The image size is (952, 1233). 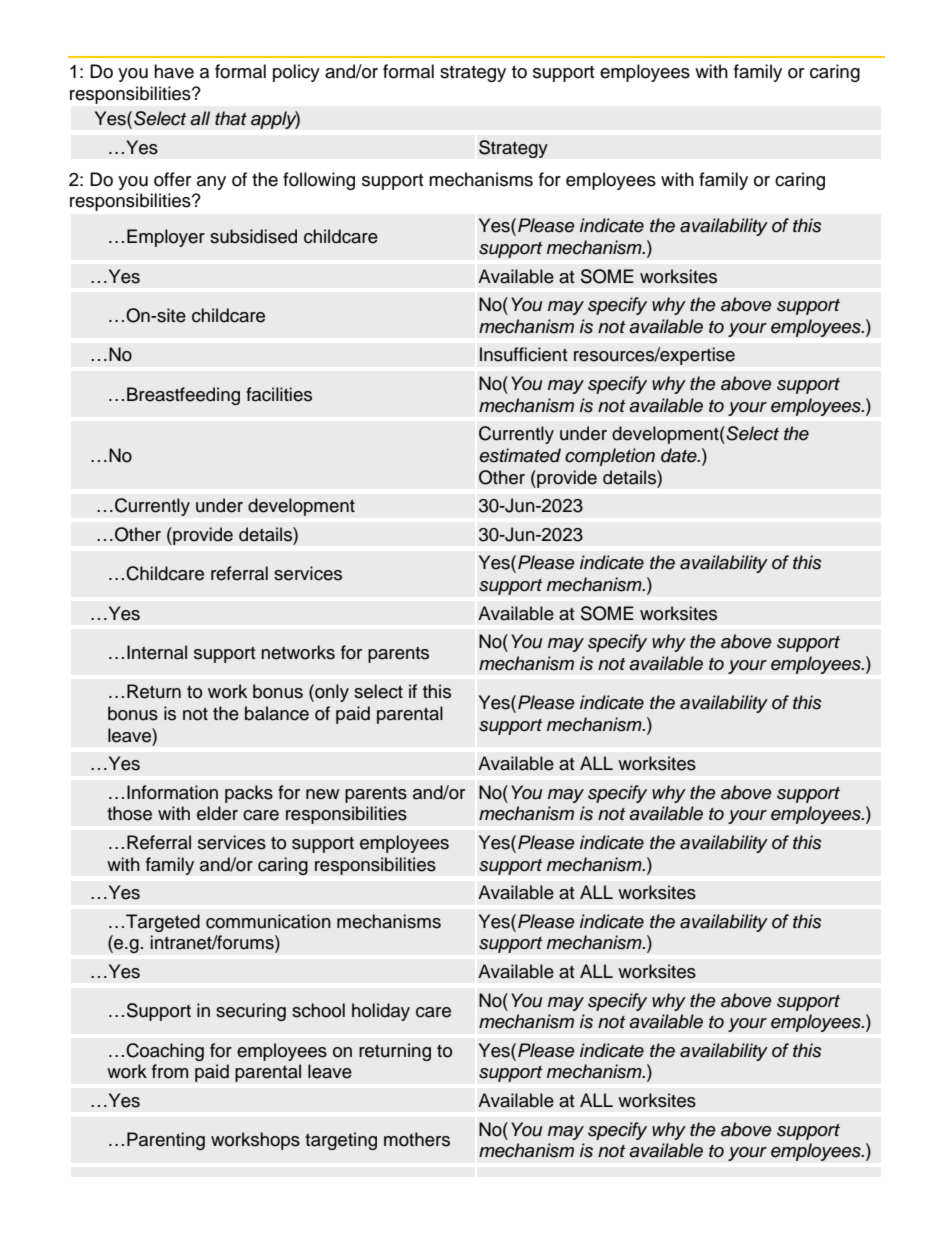 I want to click on Parenting, so click(x=166, y=1141).
